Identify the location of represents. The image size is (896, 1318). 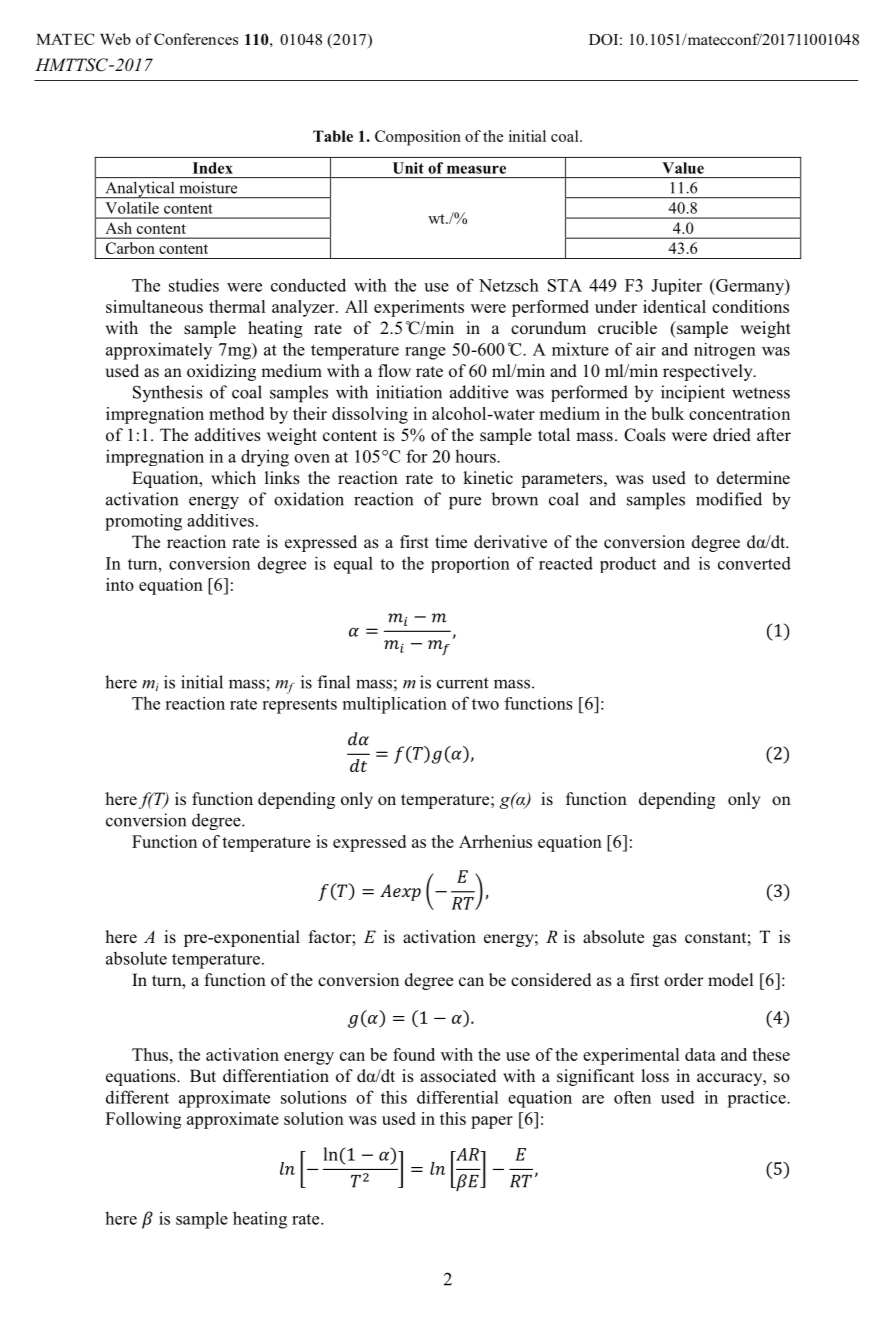
(299, 706).
